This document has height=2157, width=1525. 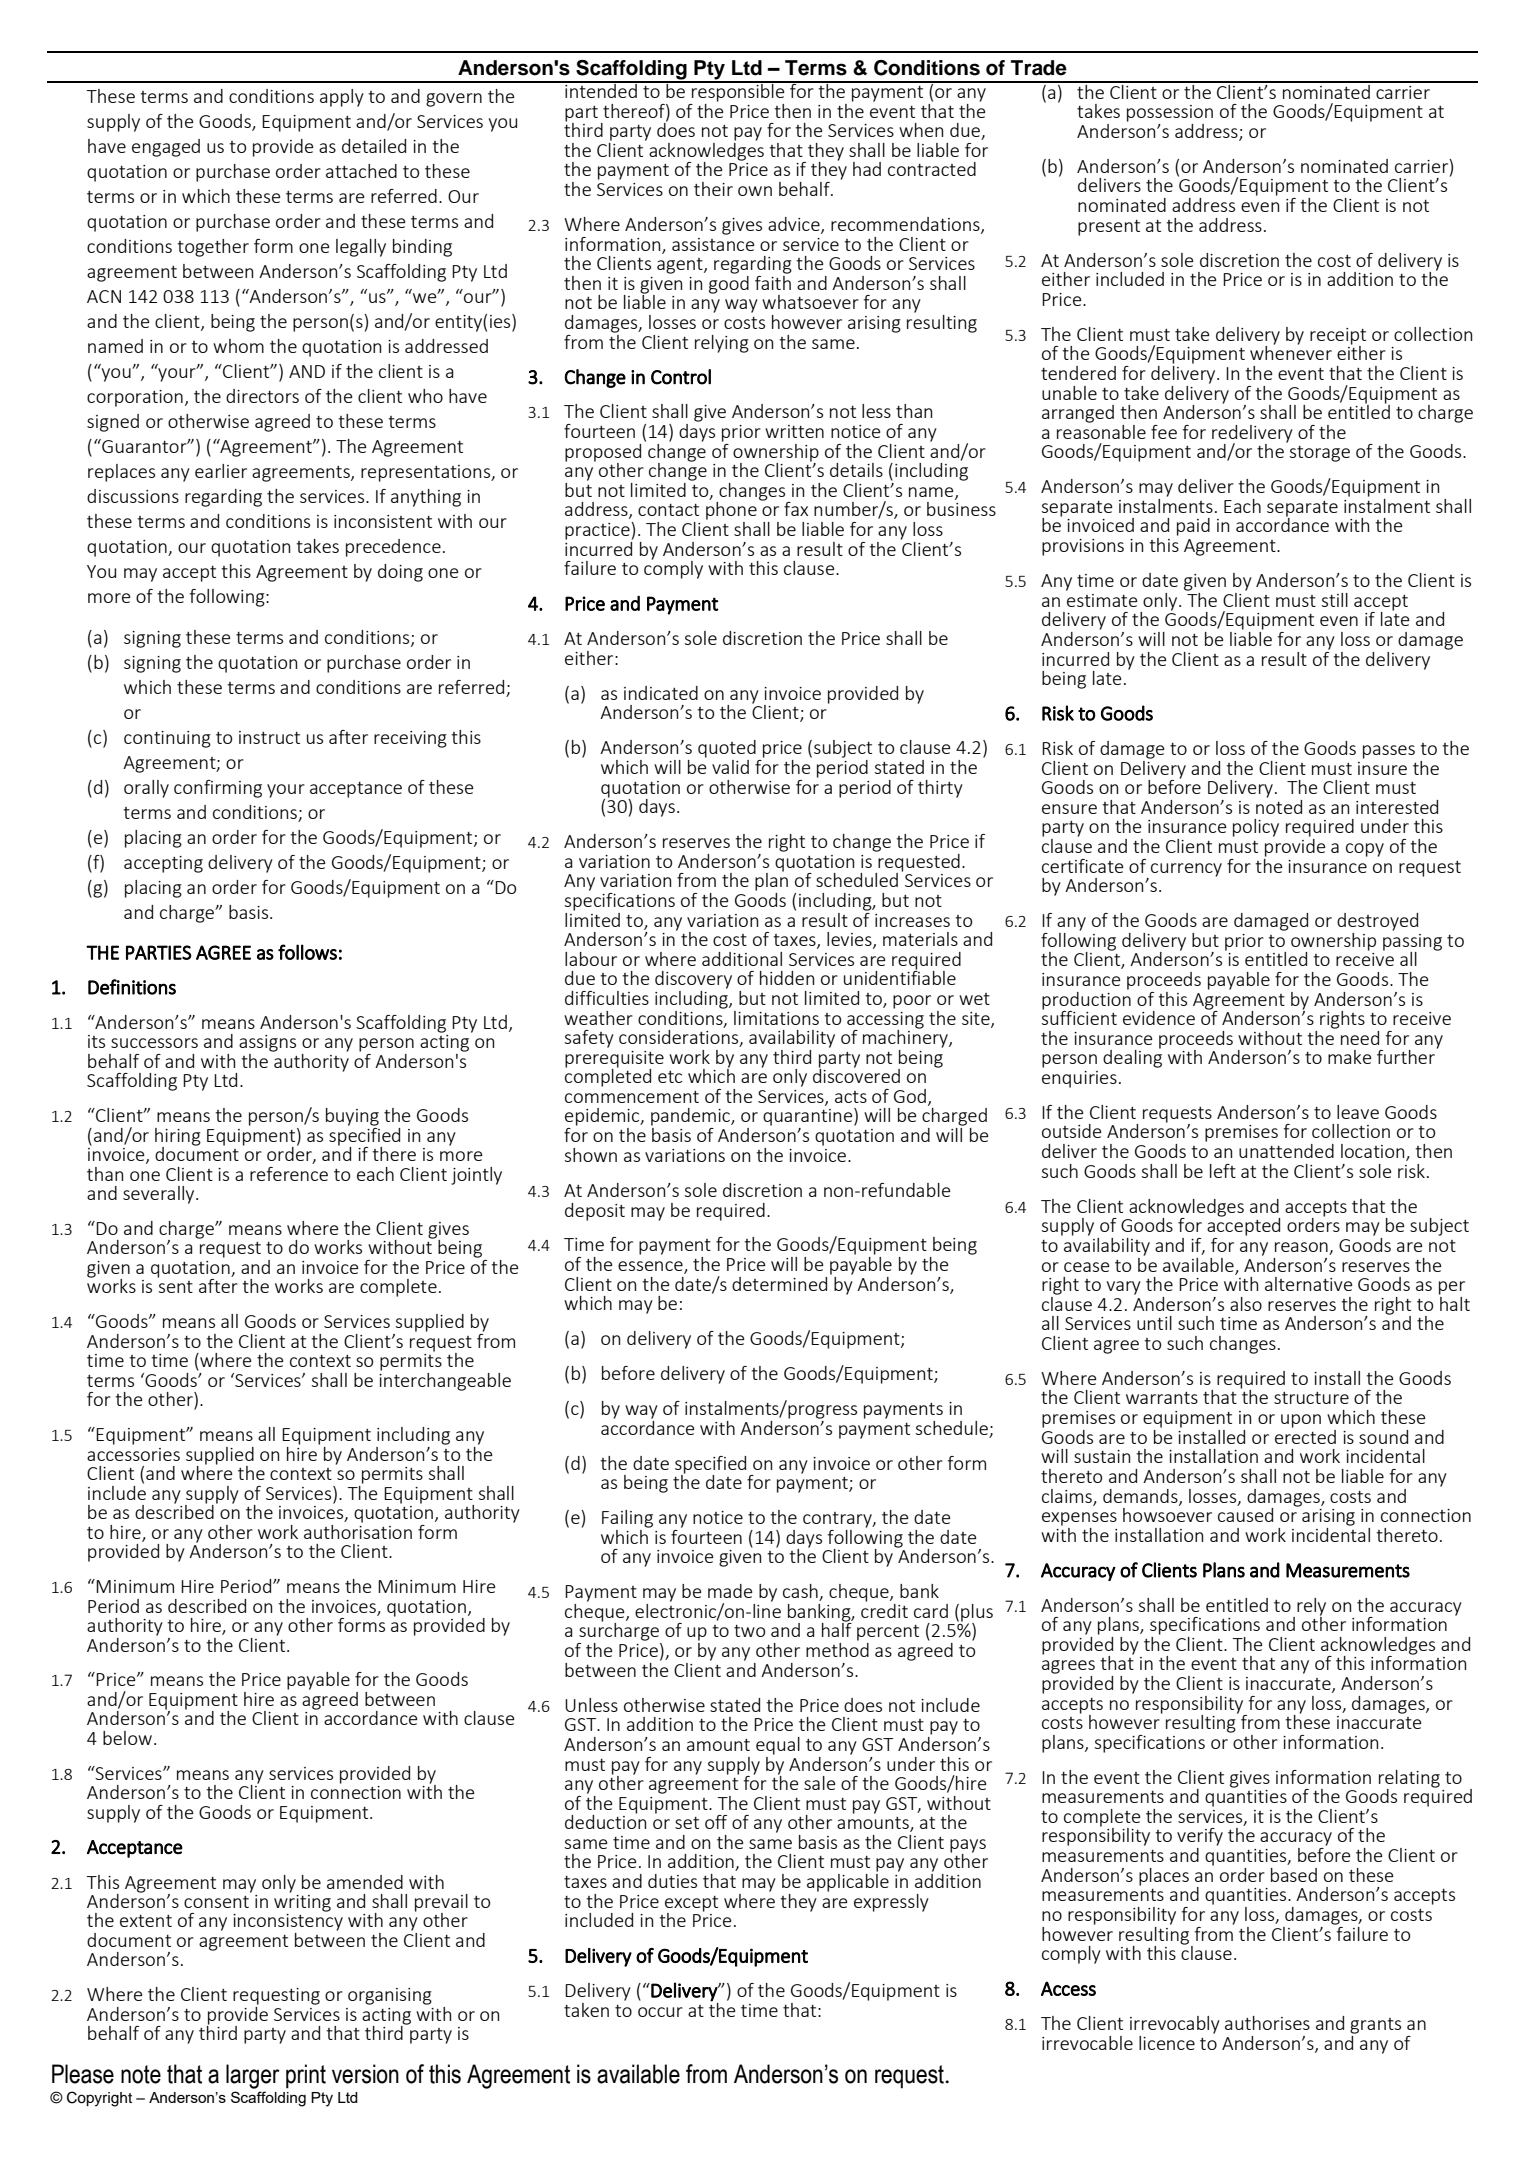 I want to click on larger, so click(x=253, y=2076).
